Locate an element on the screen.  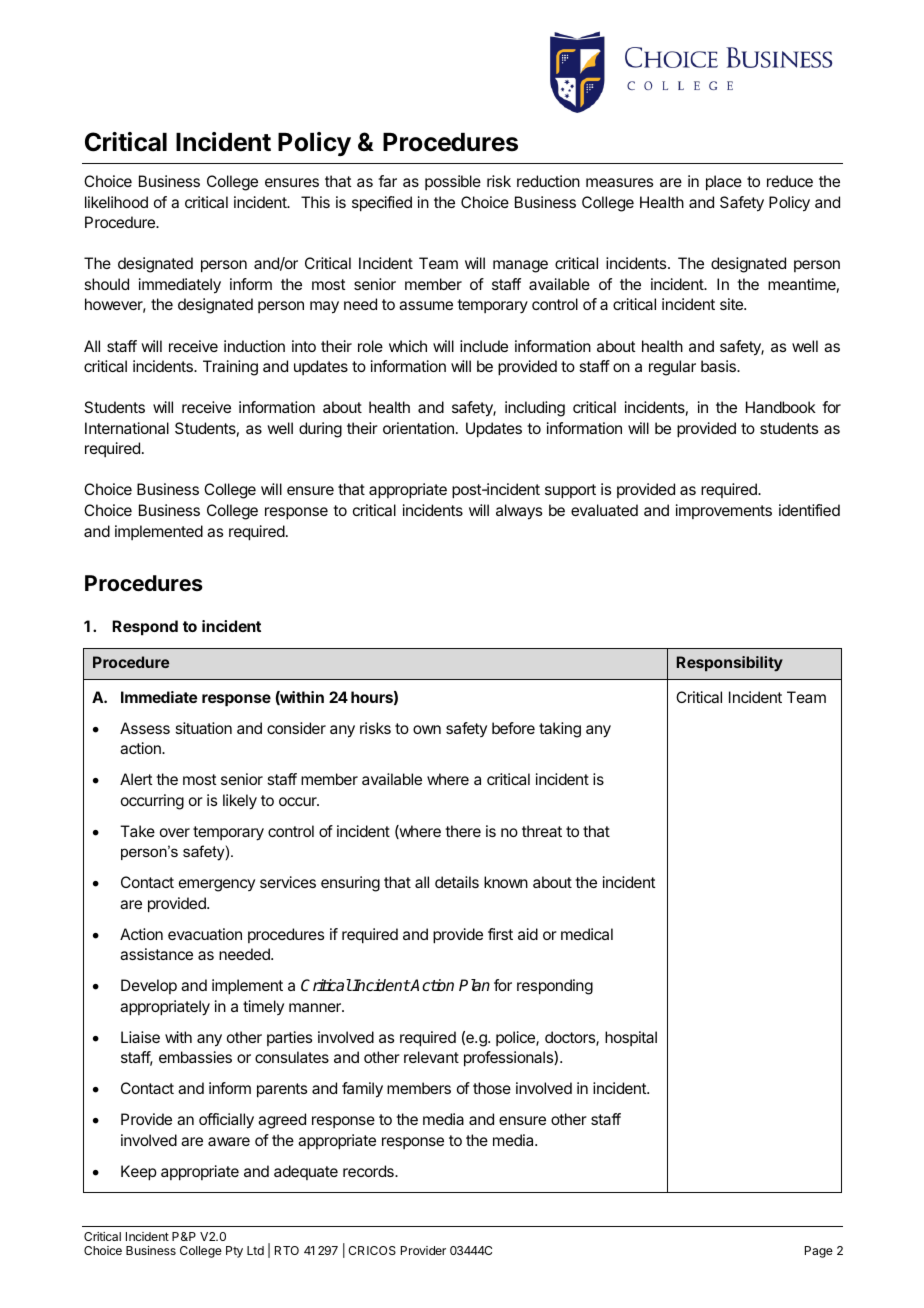
possible is located at coordinates (453, 182).
